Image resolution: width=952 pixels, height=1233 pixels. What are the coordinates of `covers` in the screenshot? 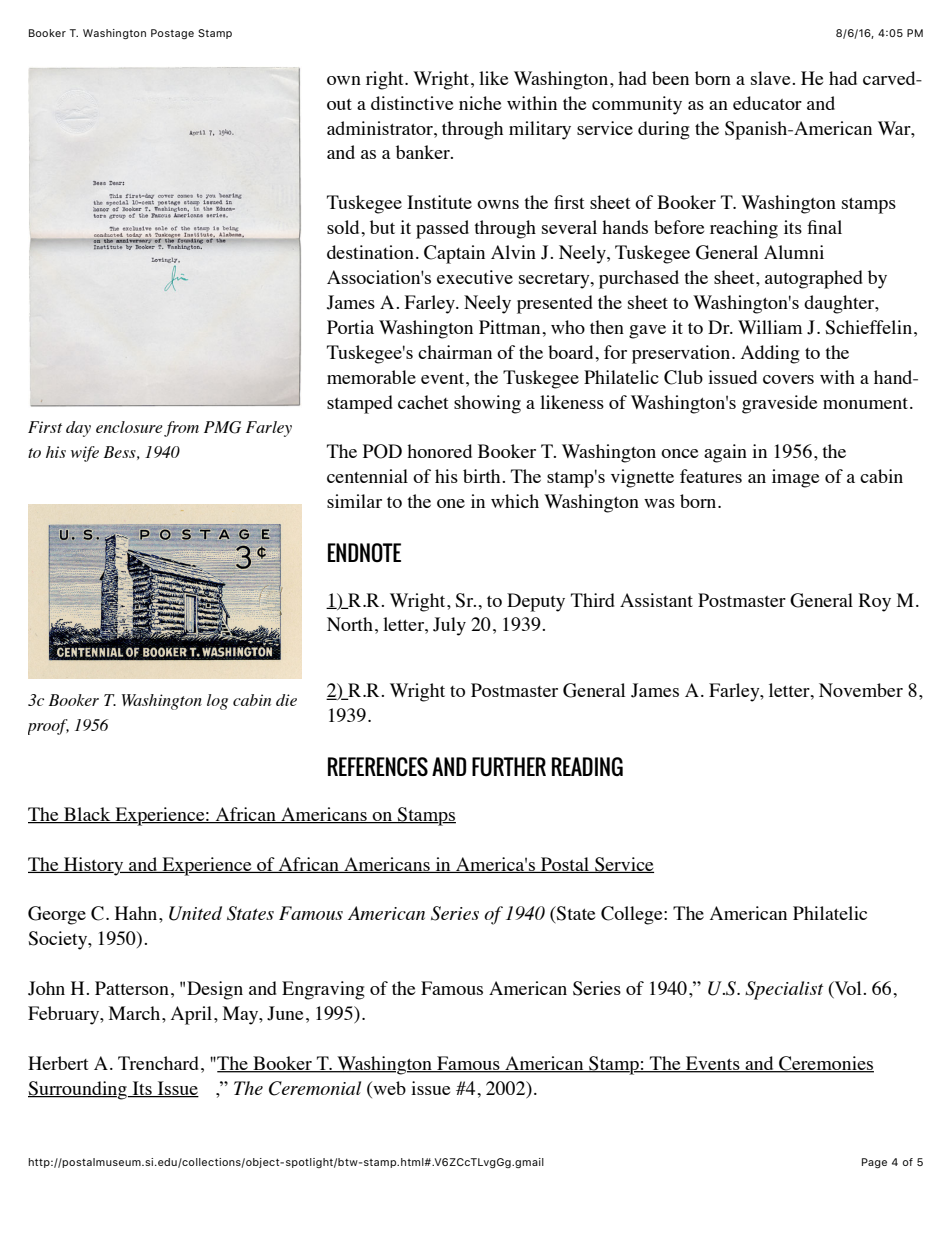 It's located at (788, 379).
